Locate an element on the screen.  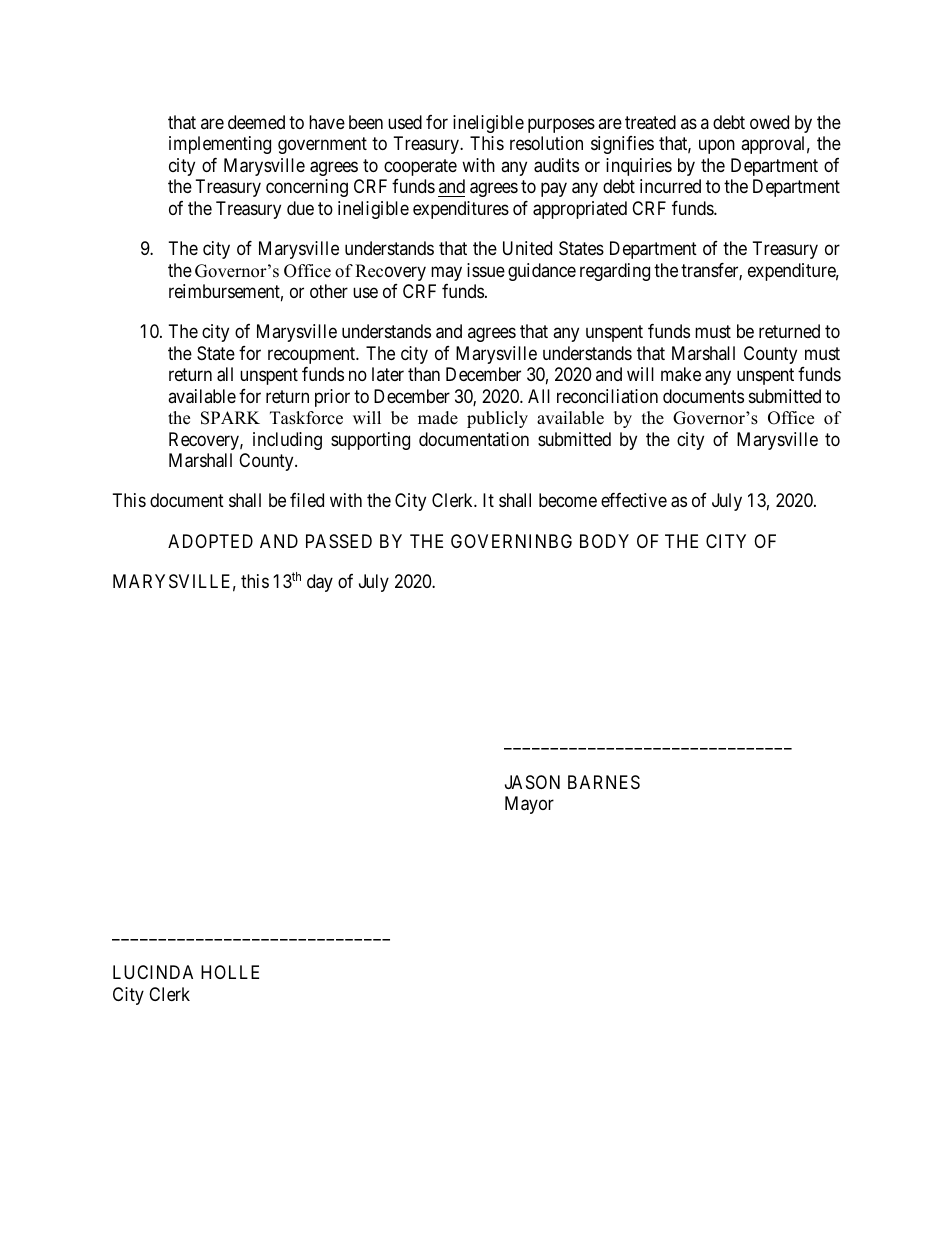
cooperate is located at coordinates (420, 167).
